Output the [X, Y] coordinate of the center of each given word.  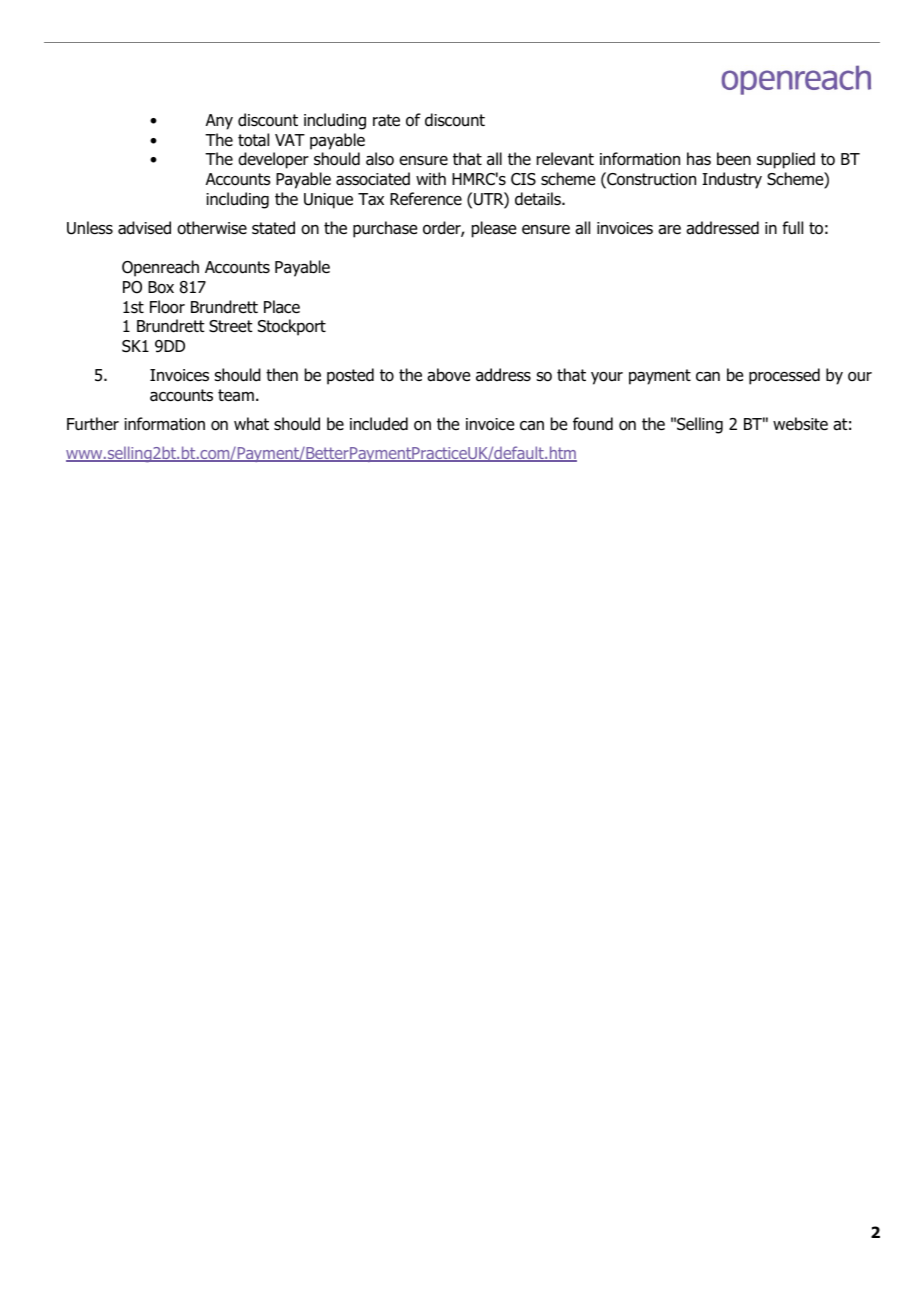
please [494, 229]
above [448, 375]
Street [231, 326]
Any [219, 122]
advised [144, 228]
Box [161, 287]
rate [386, 120]
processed [784, 376]
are [669, 230]
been [734, 159]
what [251, 424]
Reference [426, 198]
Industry [732, 180]
